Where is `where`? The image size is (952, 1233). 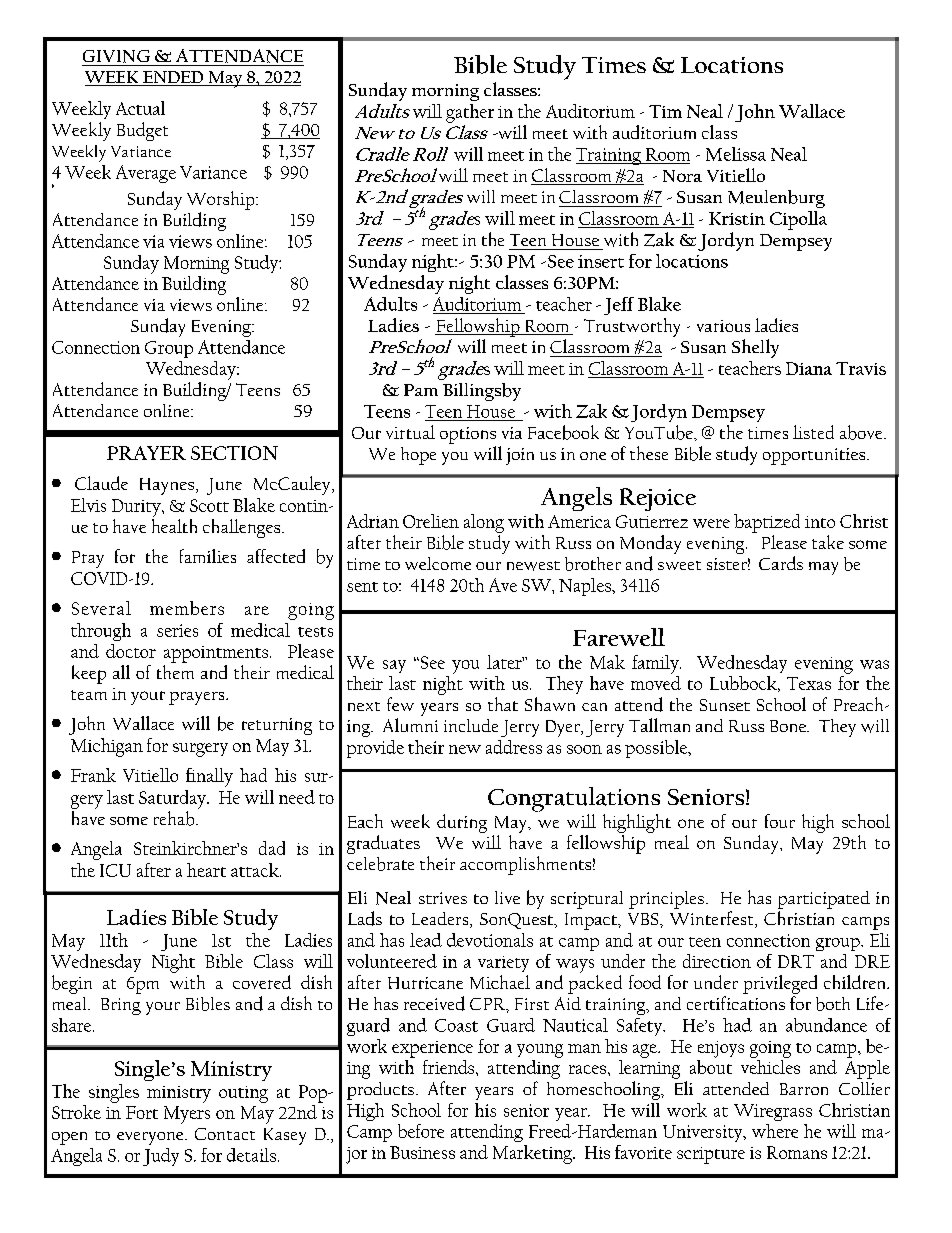
where is located at coordinates (775, 1131).
